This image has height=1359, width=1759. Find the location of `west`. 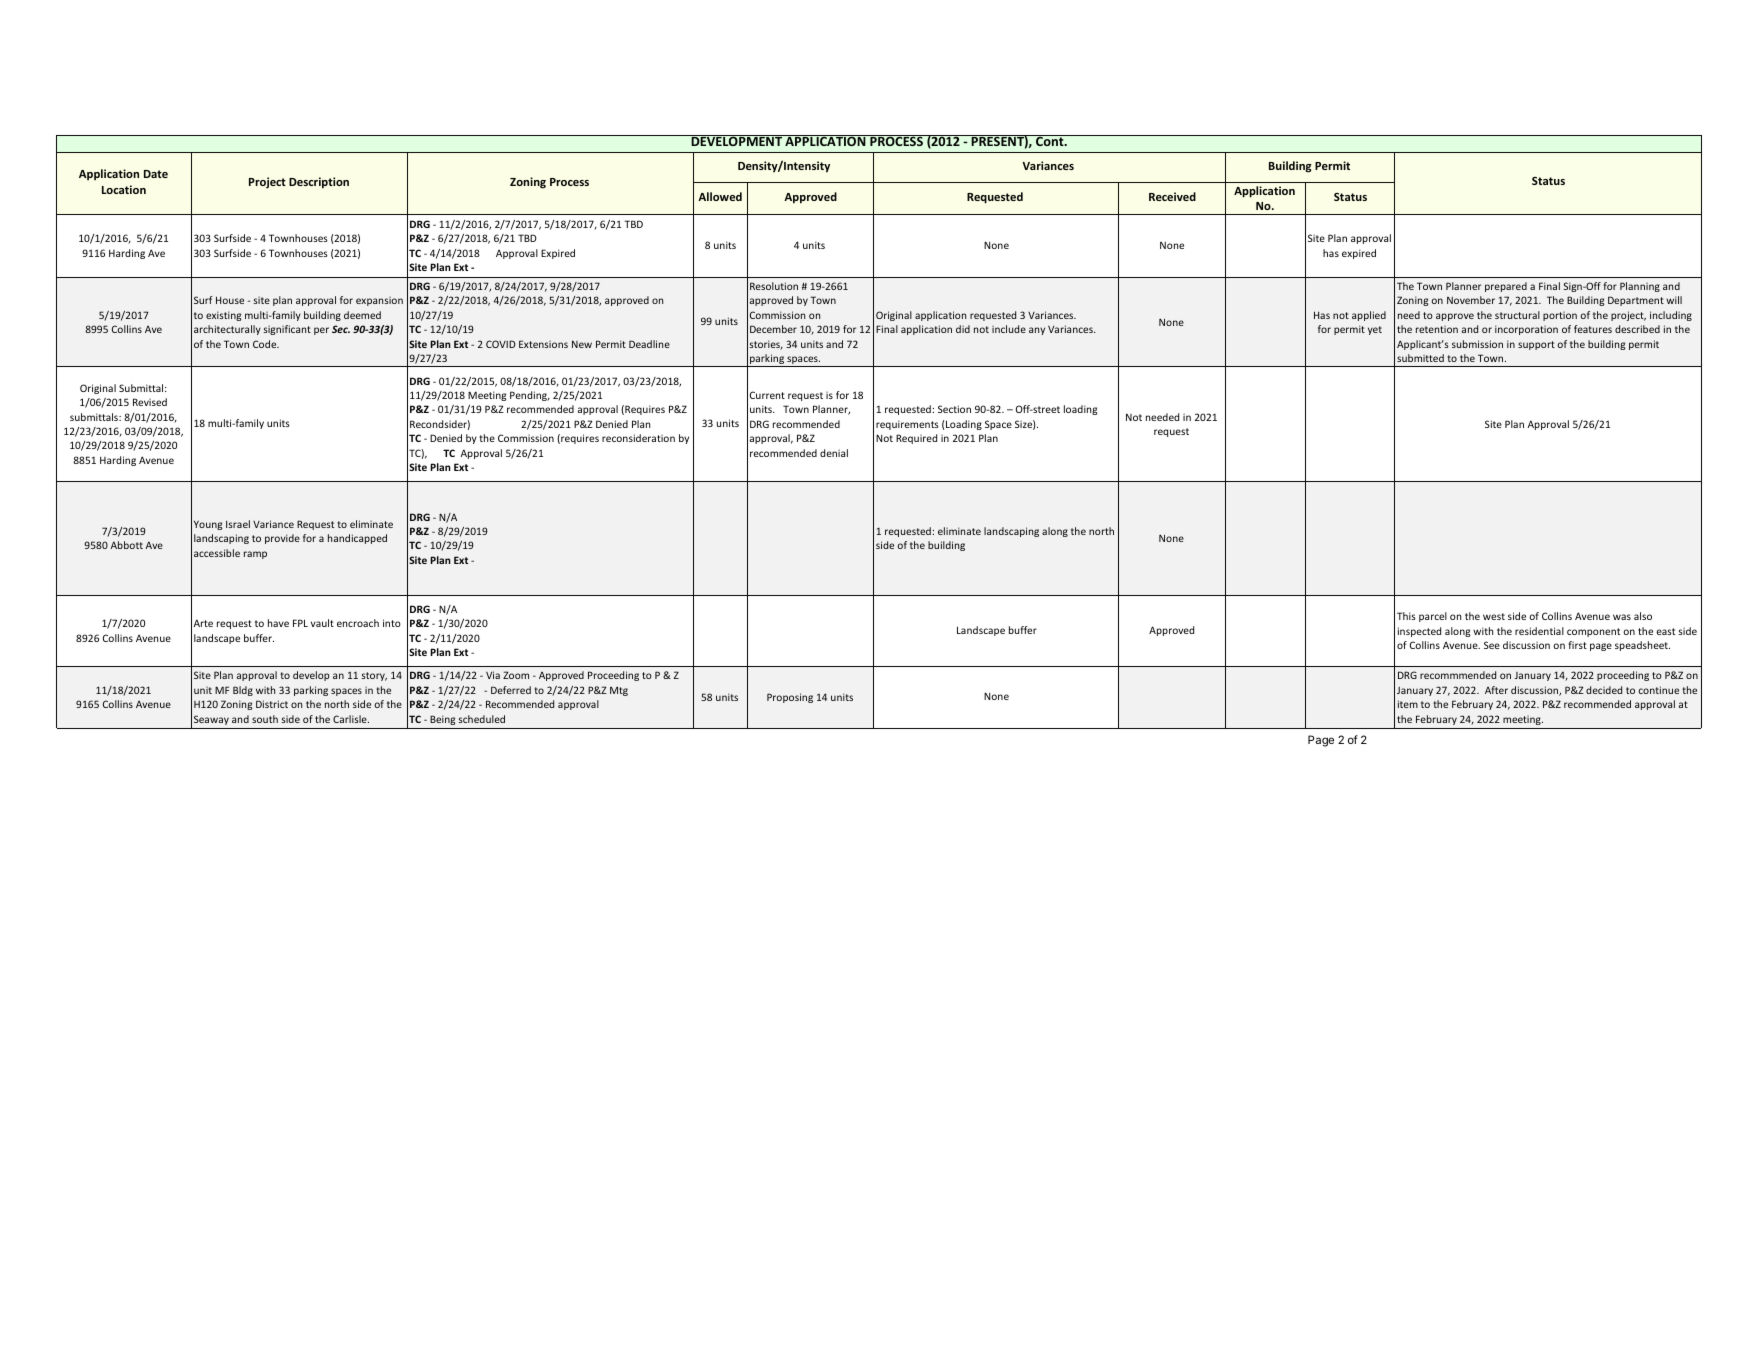

west is located at coordinates (1494, 616).
